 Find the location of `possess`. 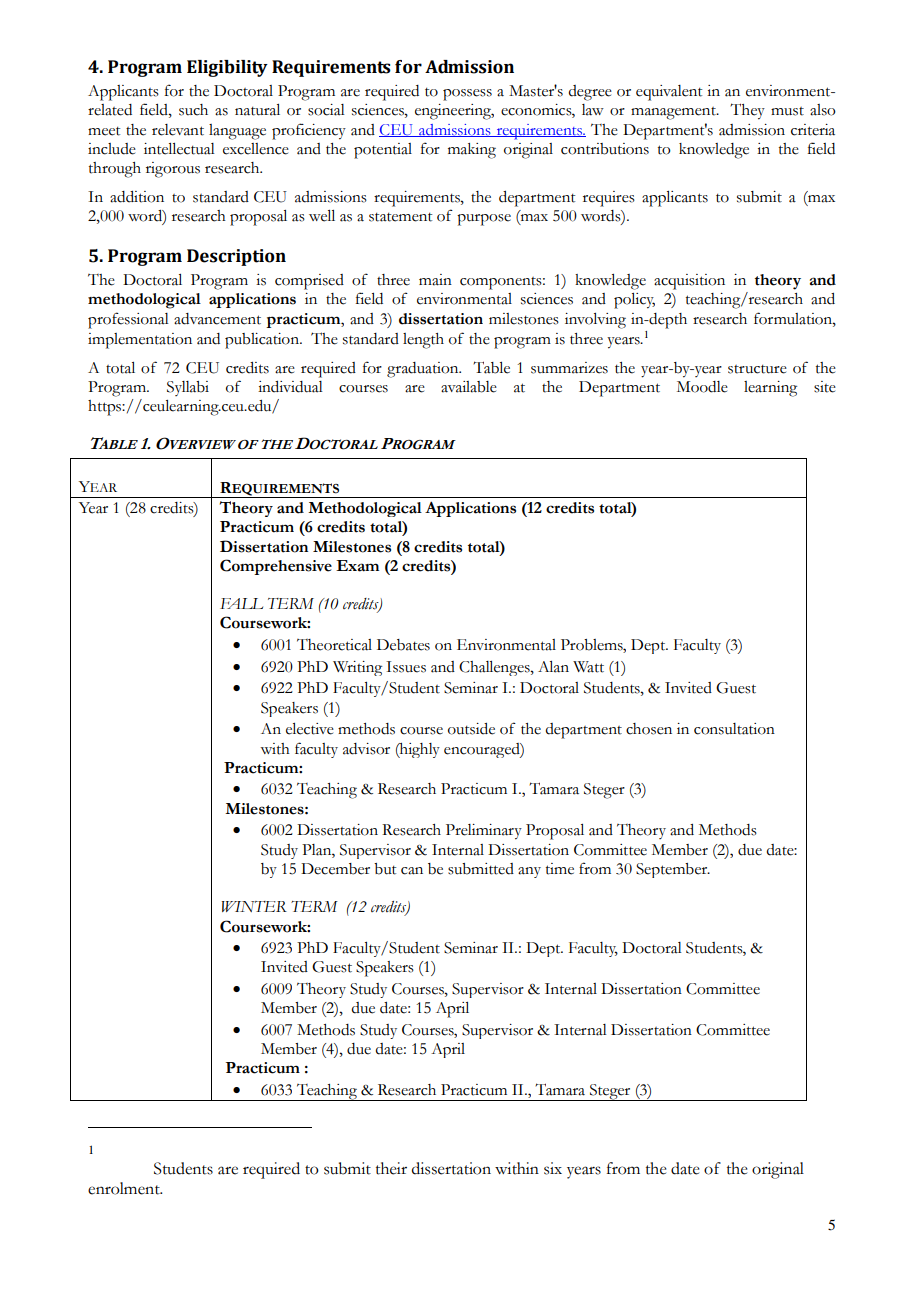

possess is located at coordinates (467, 95).
